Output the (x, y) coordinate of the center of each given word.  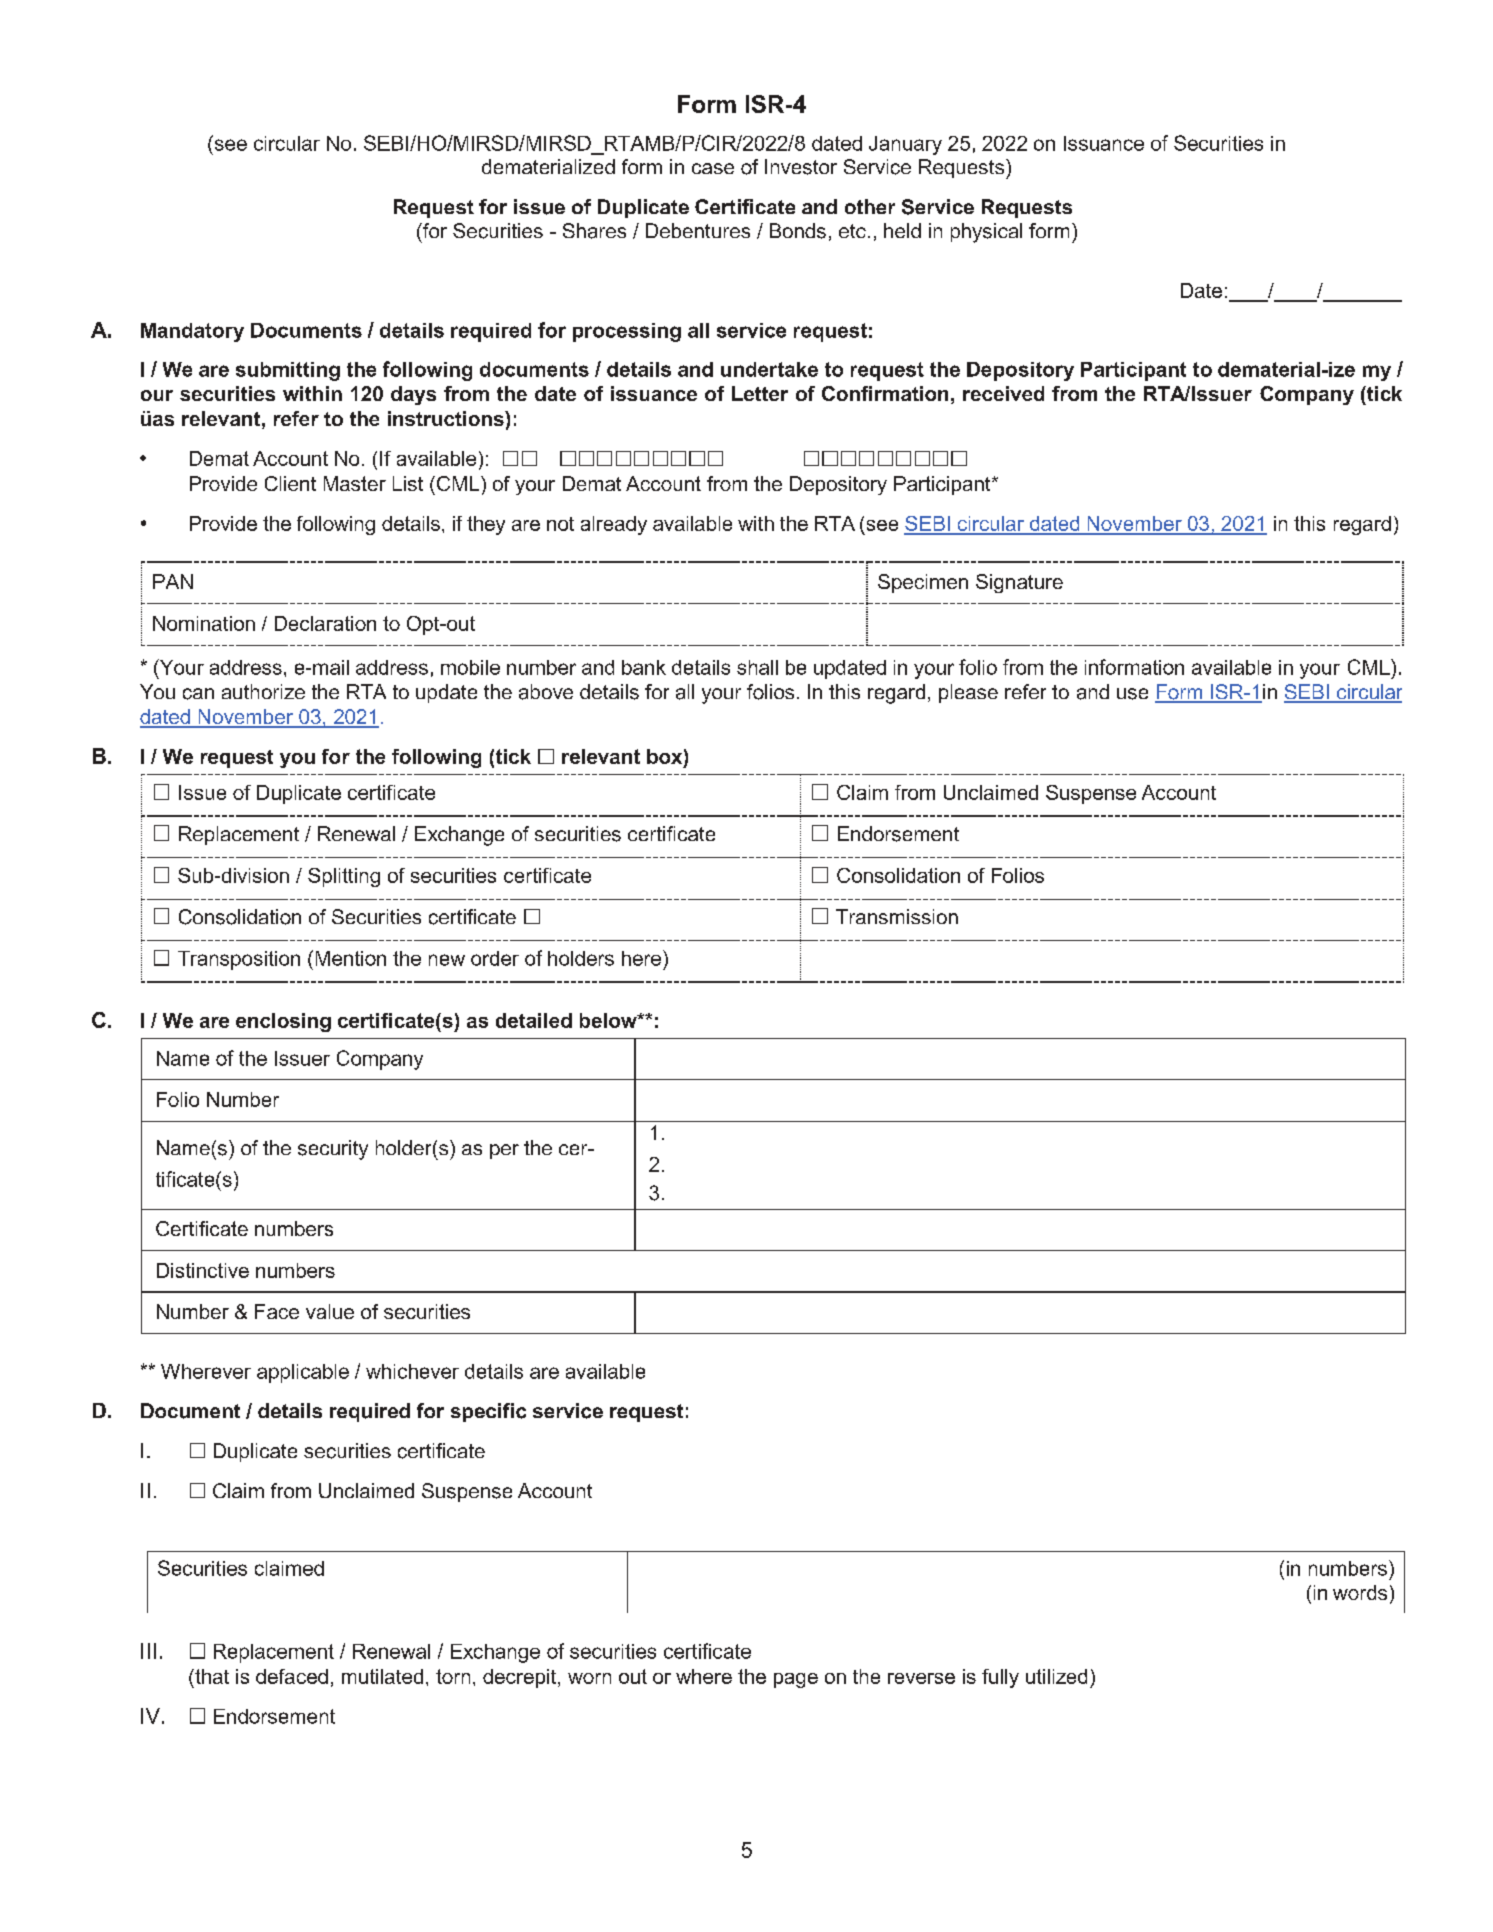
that (211, 1676)
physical (986, 233)
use (1132, 694)
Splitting (344, 877)
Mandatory (192, 332)
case (713, 168)
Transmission (897, 916)
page (796, 1680)
